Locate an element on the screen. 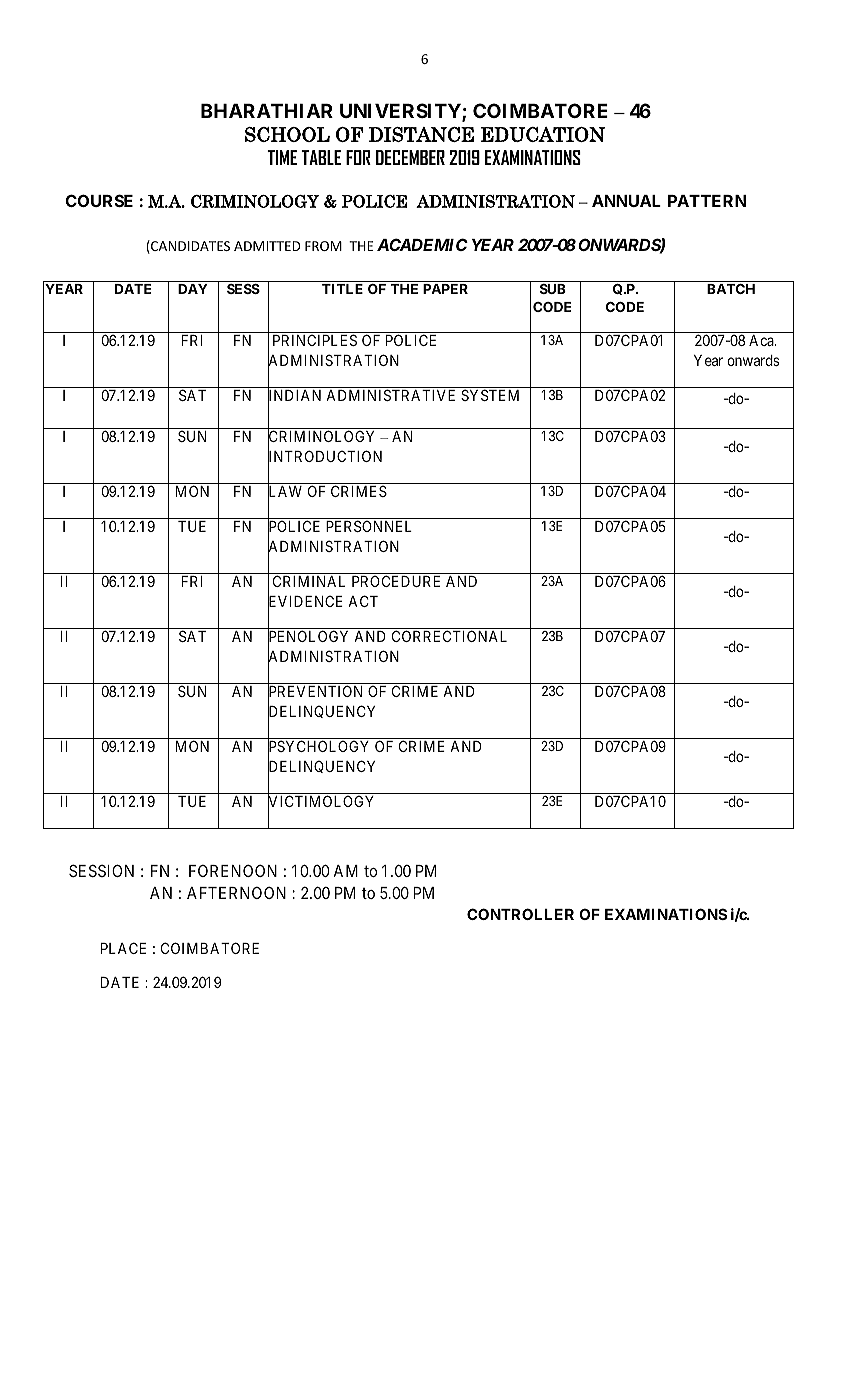  ANNUAL is located at coordinates (626, 201).
